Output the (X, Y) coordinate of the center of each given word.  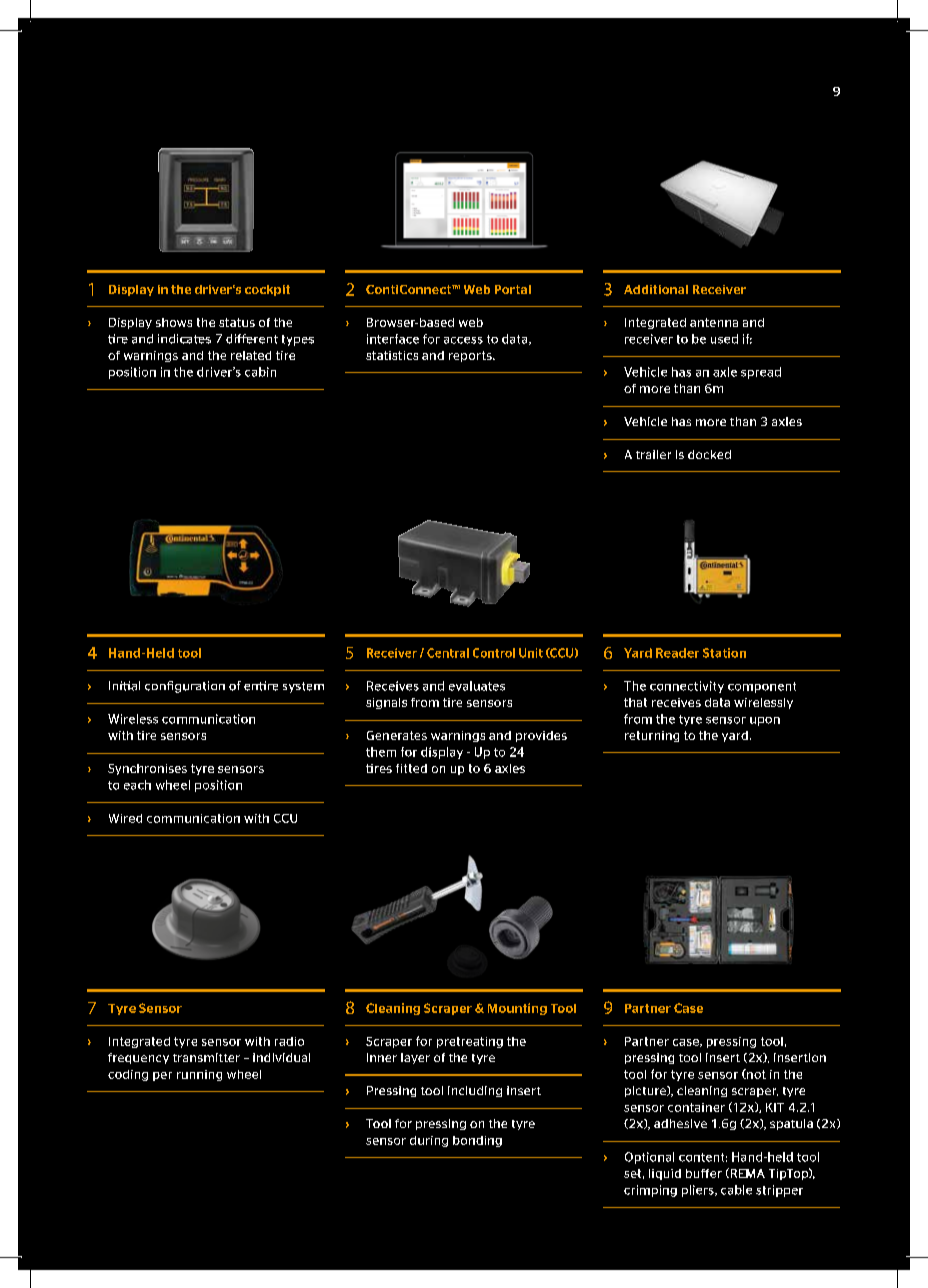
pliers (699, 1191)
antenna (714, 322)
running (199, 1075)
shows (174, 322)
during (429, 1141)
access (463, 340)
